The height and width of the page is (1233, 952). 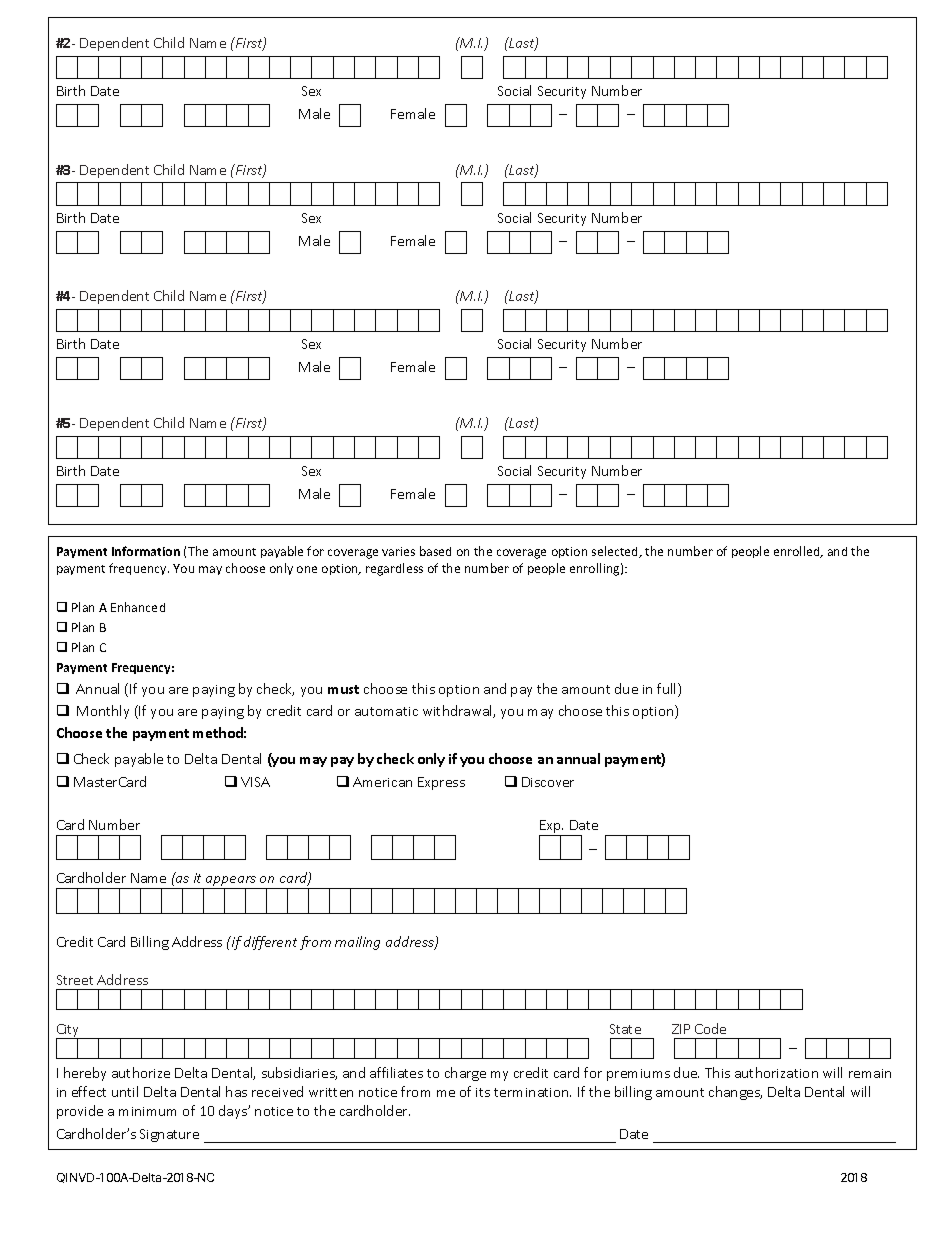 What do you see at coordinates (357, 943) in the page?
I see `mailing` at bounding box center [357, 943].
